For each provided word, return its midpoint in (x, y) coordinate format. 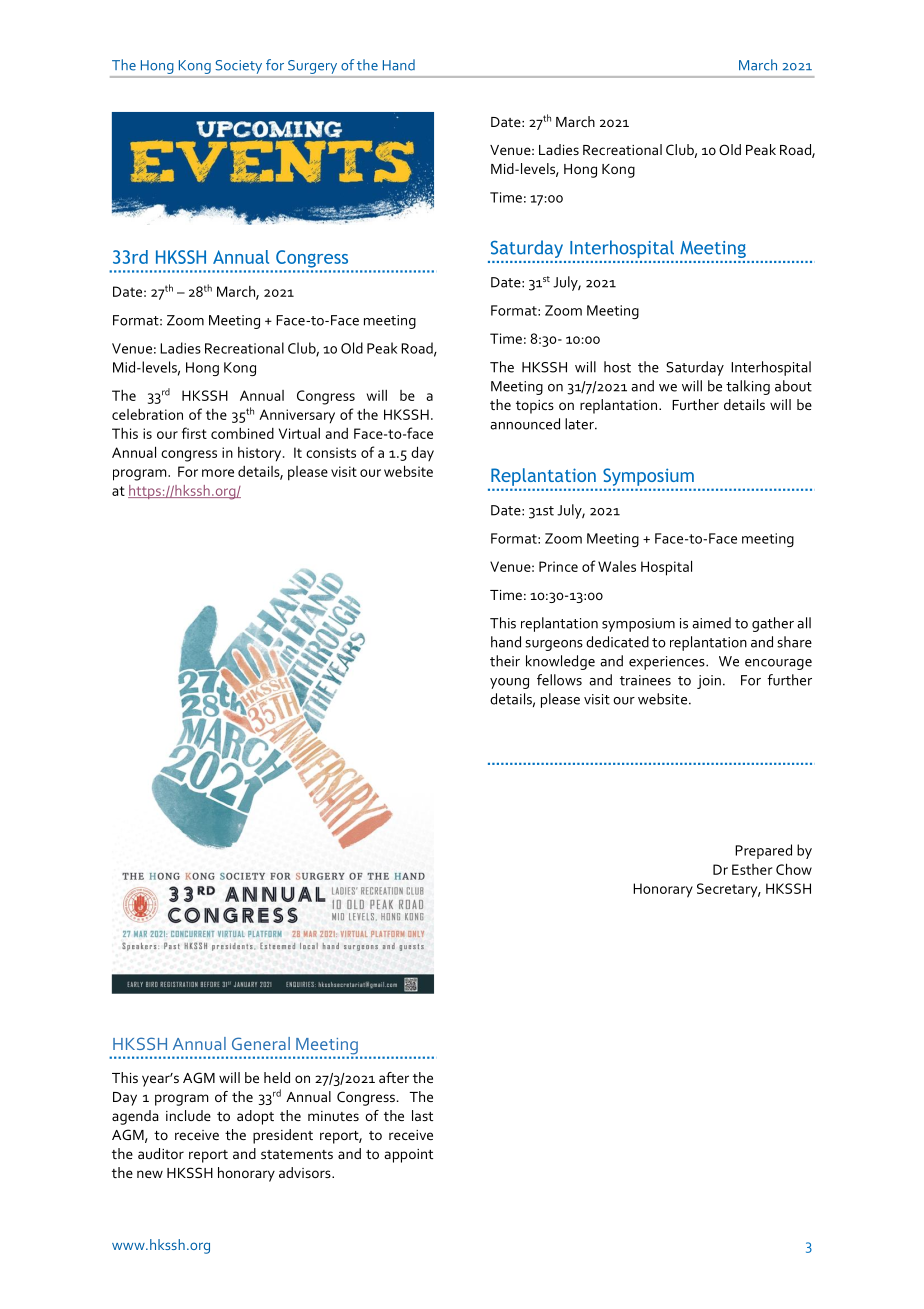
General (261, 1043)
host (617, 367)
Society (239, 67)
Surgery (312, 67)
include (188, 1115)
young (509, 683)
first (194, 433)
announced (525, 424)
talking (748, 387)
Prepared (763, 851)
